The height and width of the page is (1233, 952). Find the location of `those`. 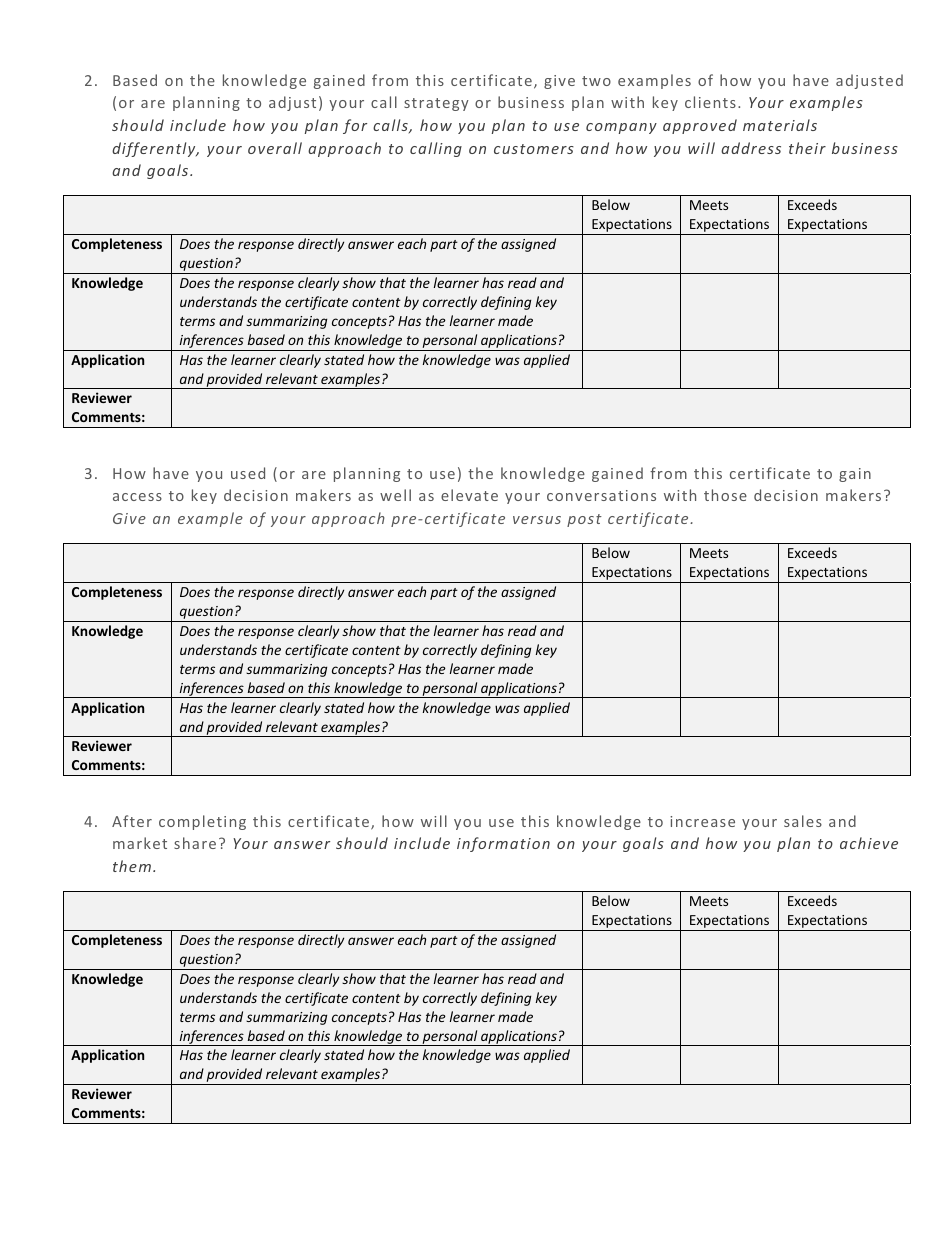

those is located at coordinates (725, 495).
